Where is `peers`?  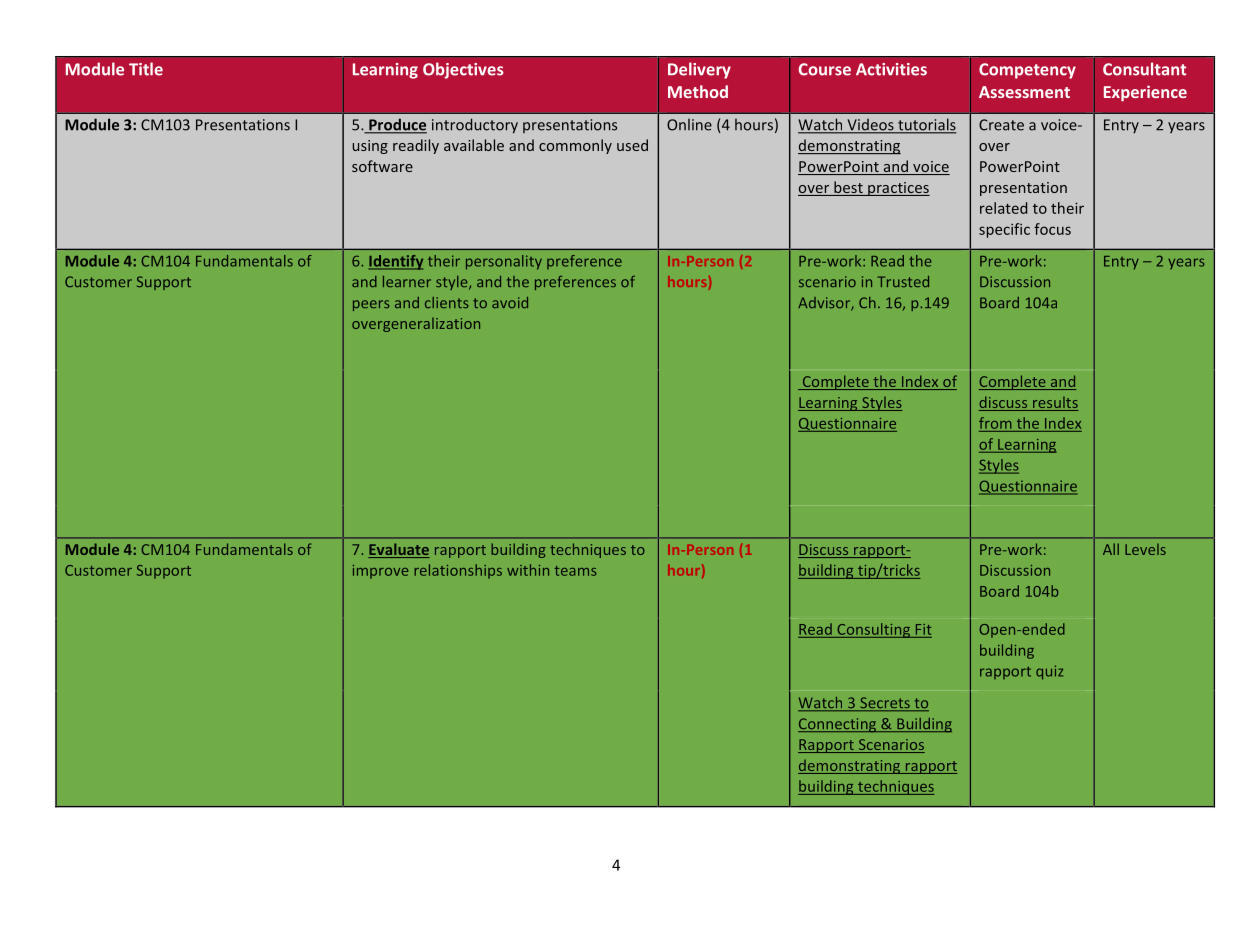 peers is located at coordinates (371, 305).
